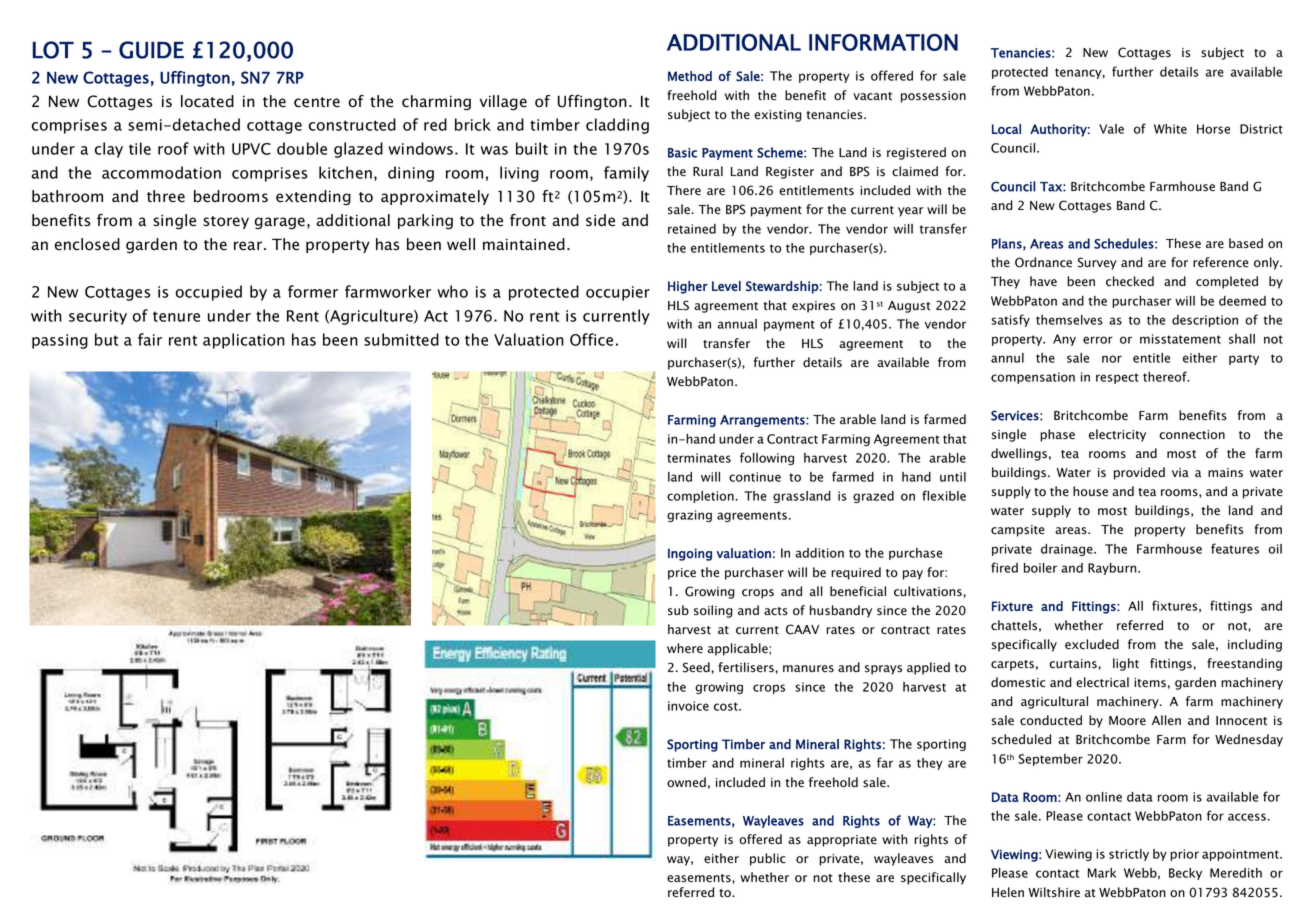 The image size is (1308, 924). Describe the element at coordinates (244, 341) in the screenshot. I see `application` at that location.
